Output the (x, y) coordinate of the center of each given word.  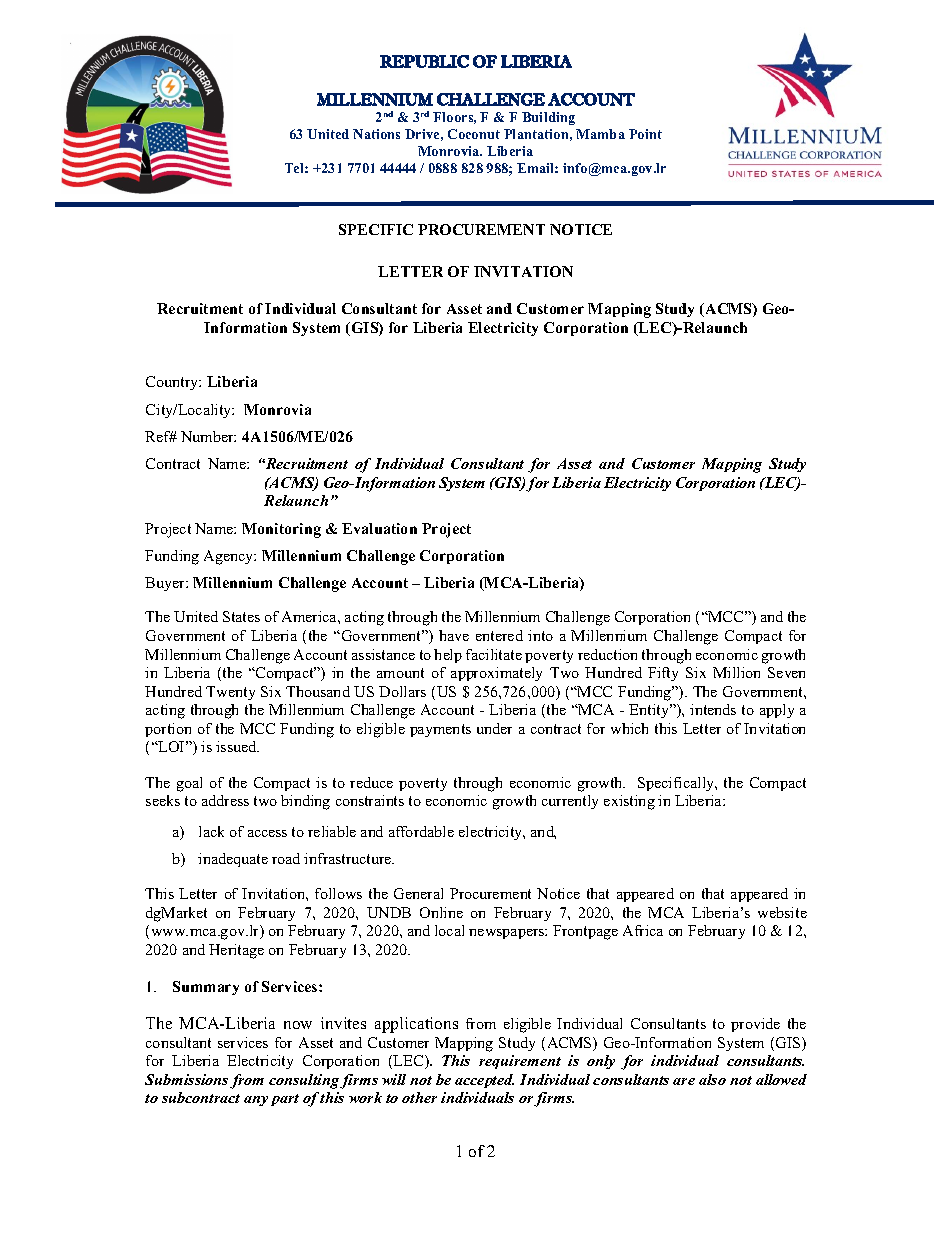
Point (645, 134)
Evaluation (379, 528)
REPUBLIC (424, 61)
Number (208, 436)
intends (713, 709)
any (256, 1101)
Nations (376, 134)
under (494, 728)
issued (237, 746)
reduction (607, 654)
